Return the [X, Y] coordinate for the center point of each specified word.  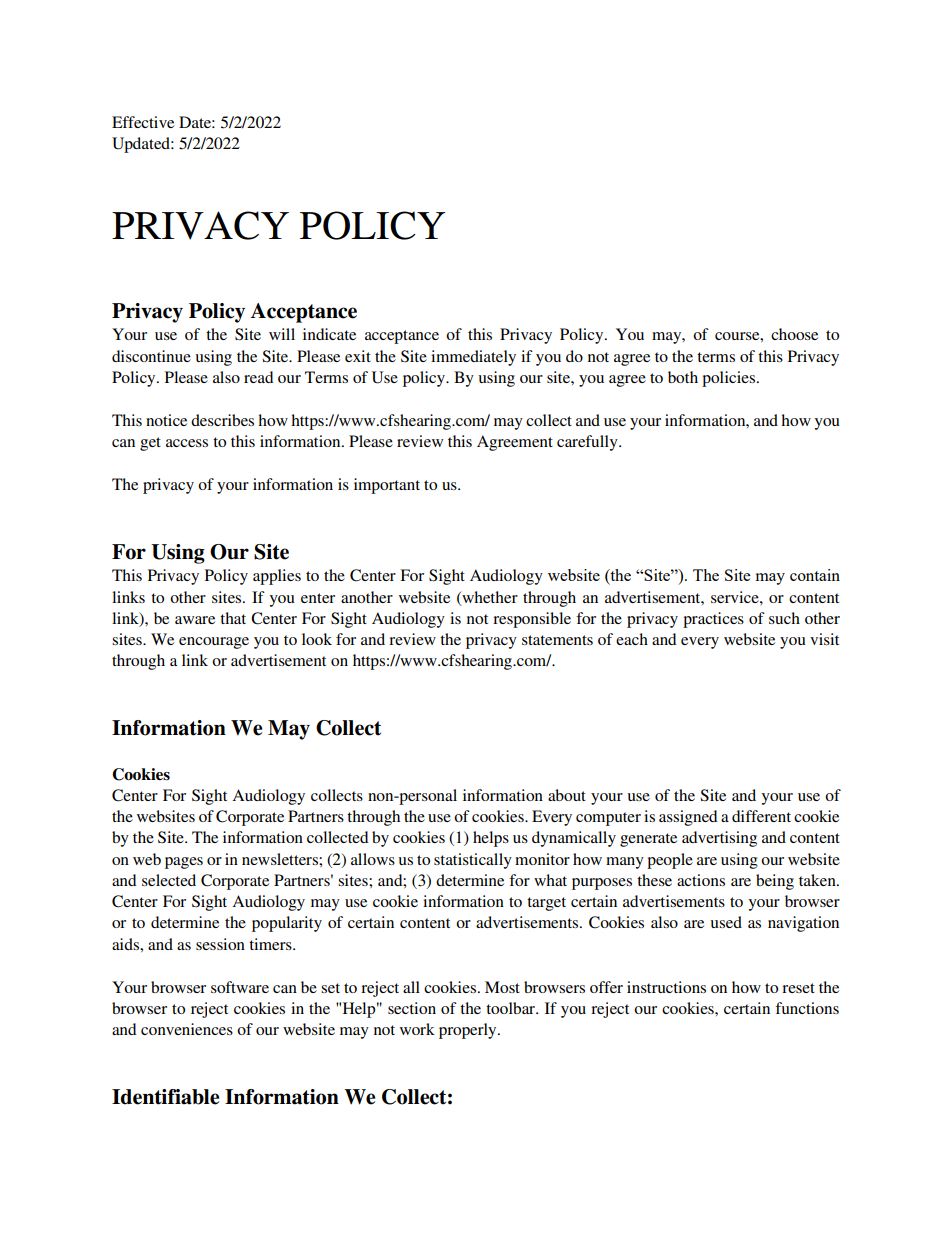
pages [184, 863]
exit [358, 356]
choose [794, 334]
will [282, 334]
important [387, 486]
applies [277, 577]
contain [815, 575]
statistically [473, 861]
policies [728, 379]
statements [557, 640]
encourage [214, 643]
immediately [473, 358]
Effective [143, 122]
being [775, 882]
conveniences [187, 1029]
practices [713, 620]
